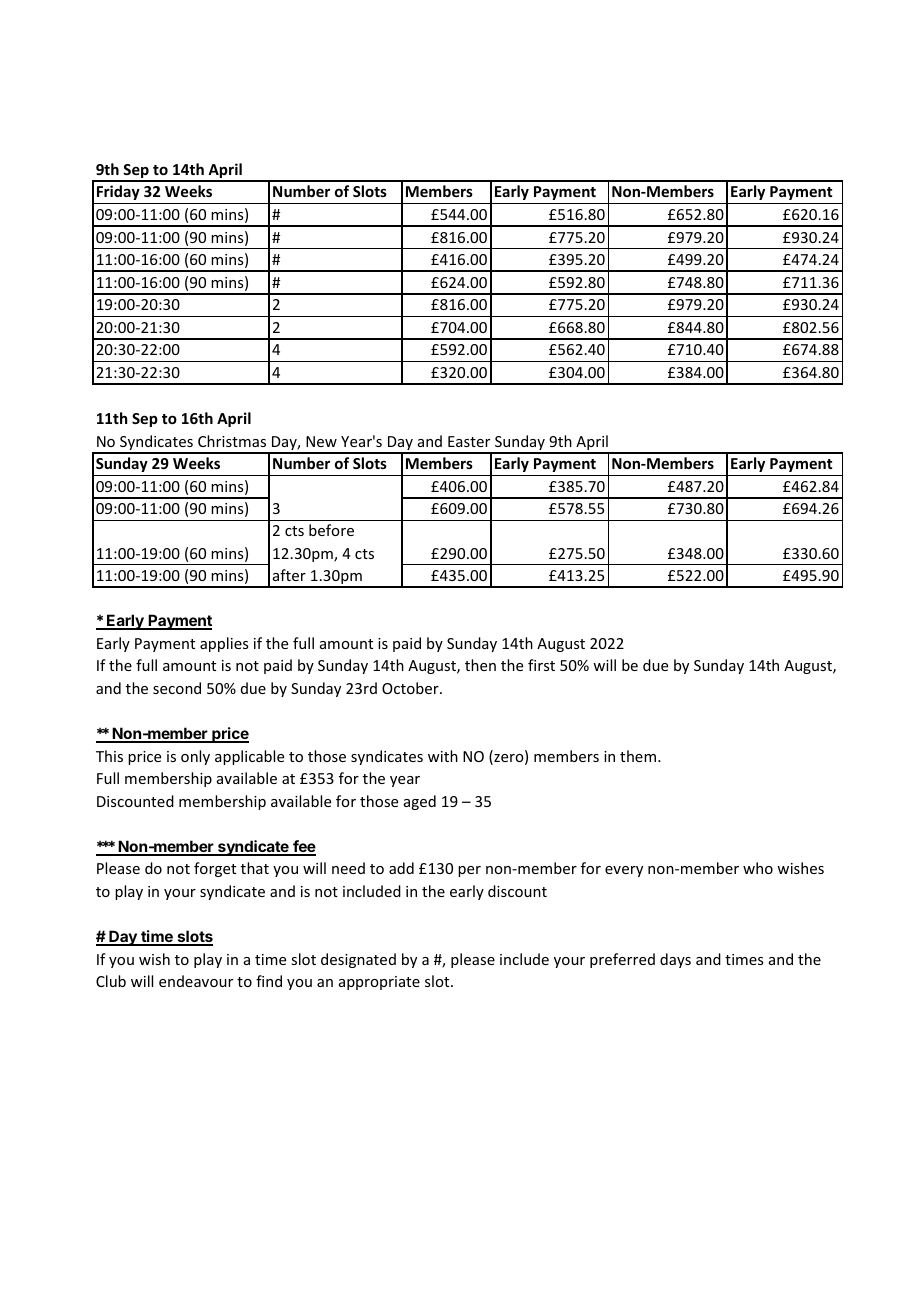 The image size is (924, 1308). Describe the element at coordinates (638, 756) in the page. I see `them` at that location.
